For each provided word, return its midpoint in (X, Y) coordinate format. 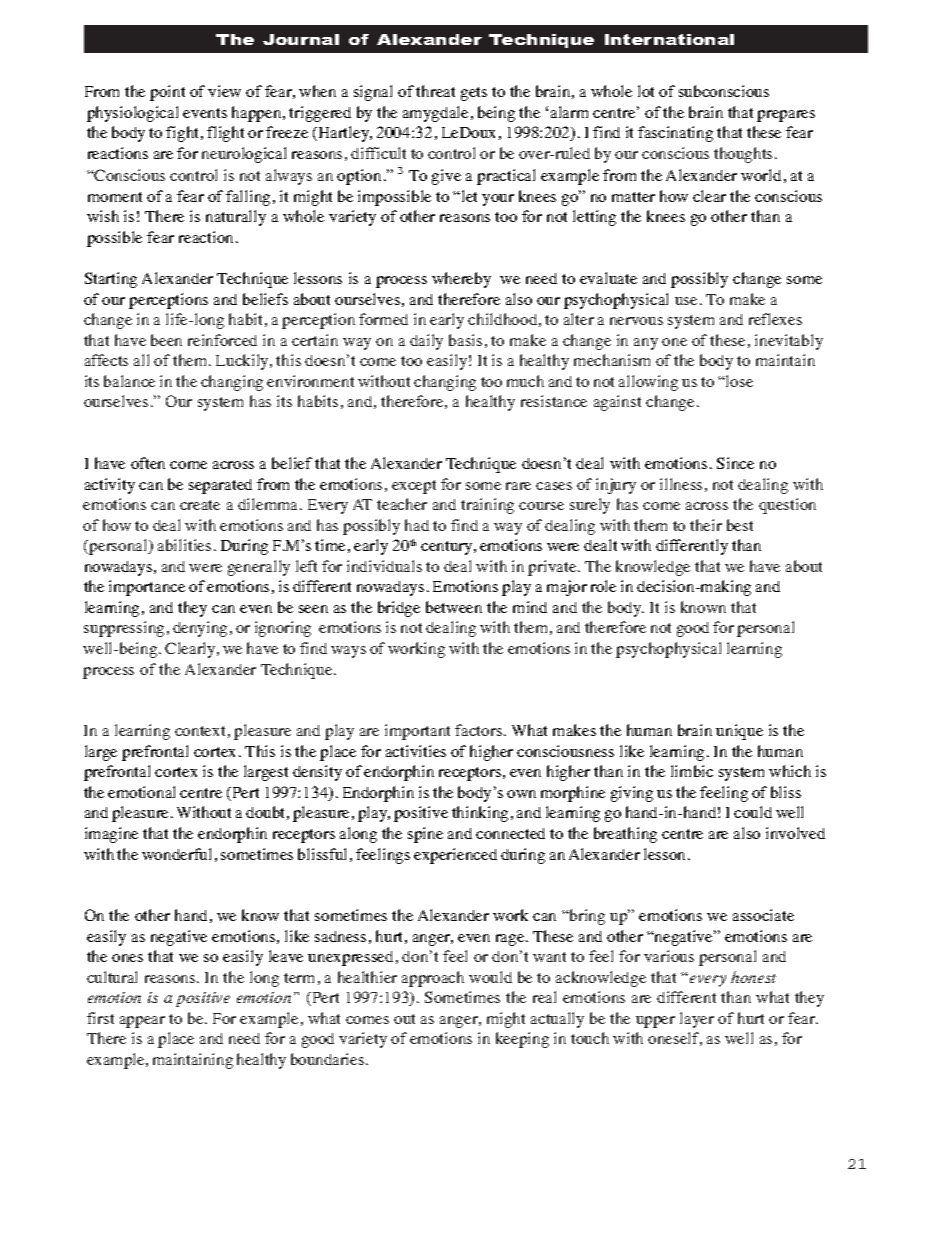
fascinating (675, 134)
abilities (184, 545)
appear (142, 1022)
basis (465, 340)
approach (433, 979)
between (454, 607)
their (706, 525)
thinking (480, 814)
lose (738, 381)
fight (184, 134)
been (166, 340)
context (200, 731)
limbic (692, 771)
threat (435, 91)
